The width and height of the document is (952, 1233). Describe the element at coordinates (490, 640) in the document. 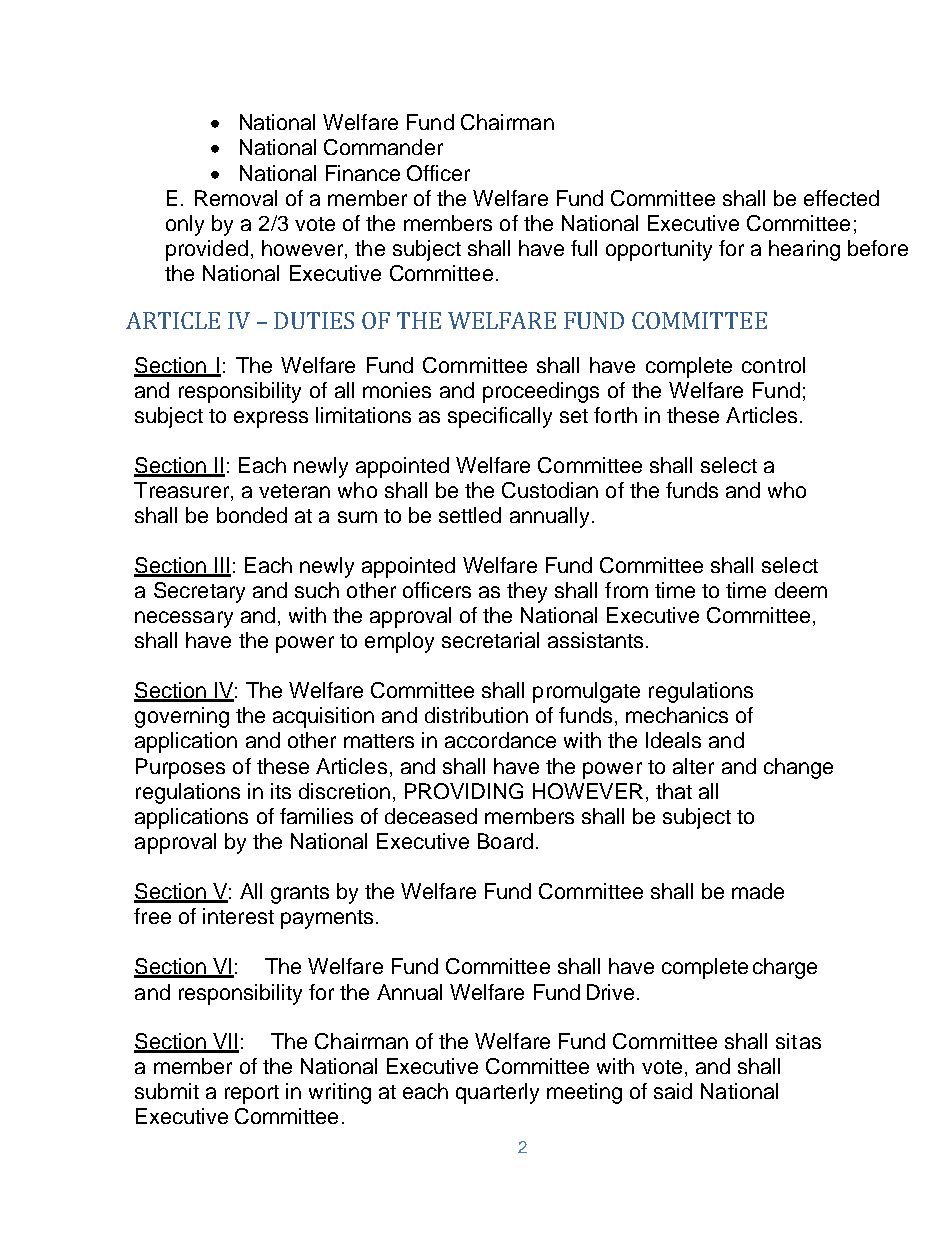

I see `secretarial` at that location.
